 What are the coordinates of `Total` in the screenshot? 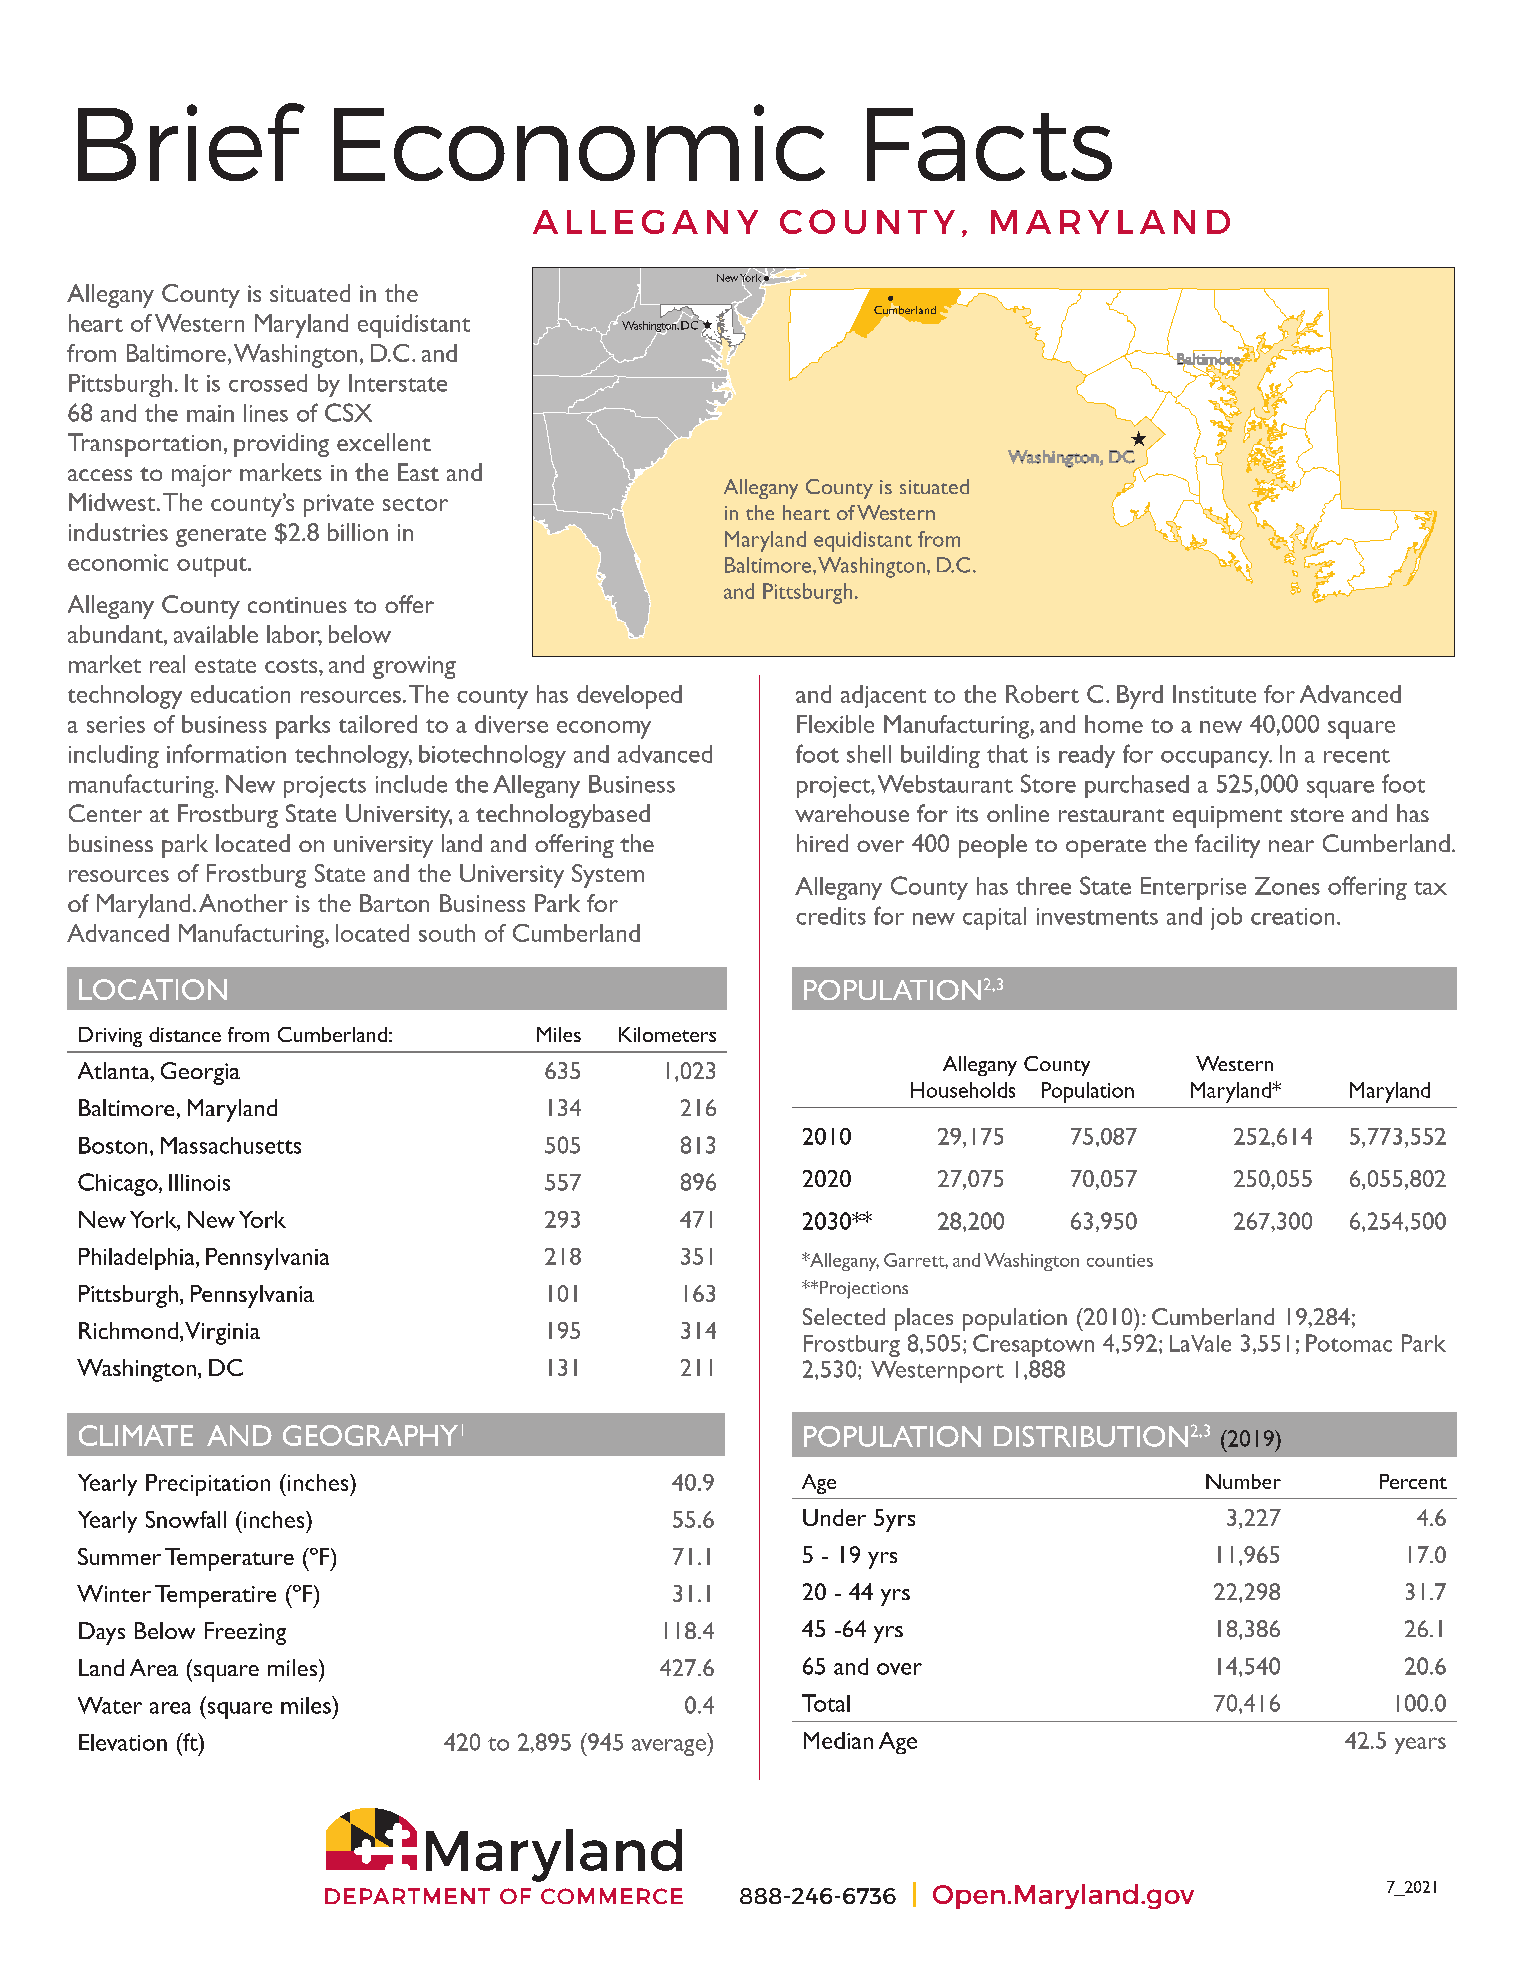 It's located at (826, 1703).
